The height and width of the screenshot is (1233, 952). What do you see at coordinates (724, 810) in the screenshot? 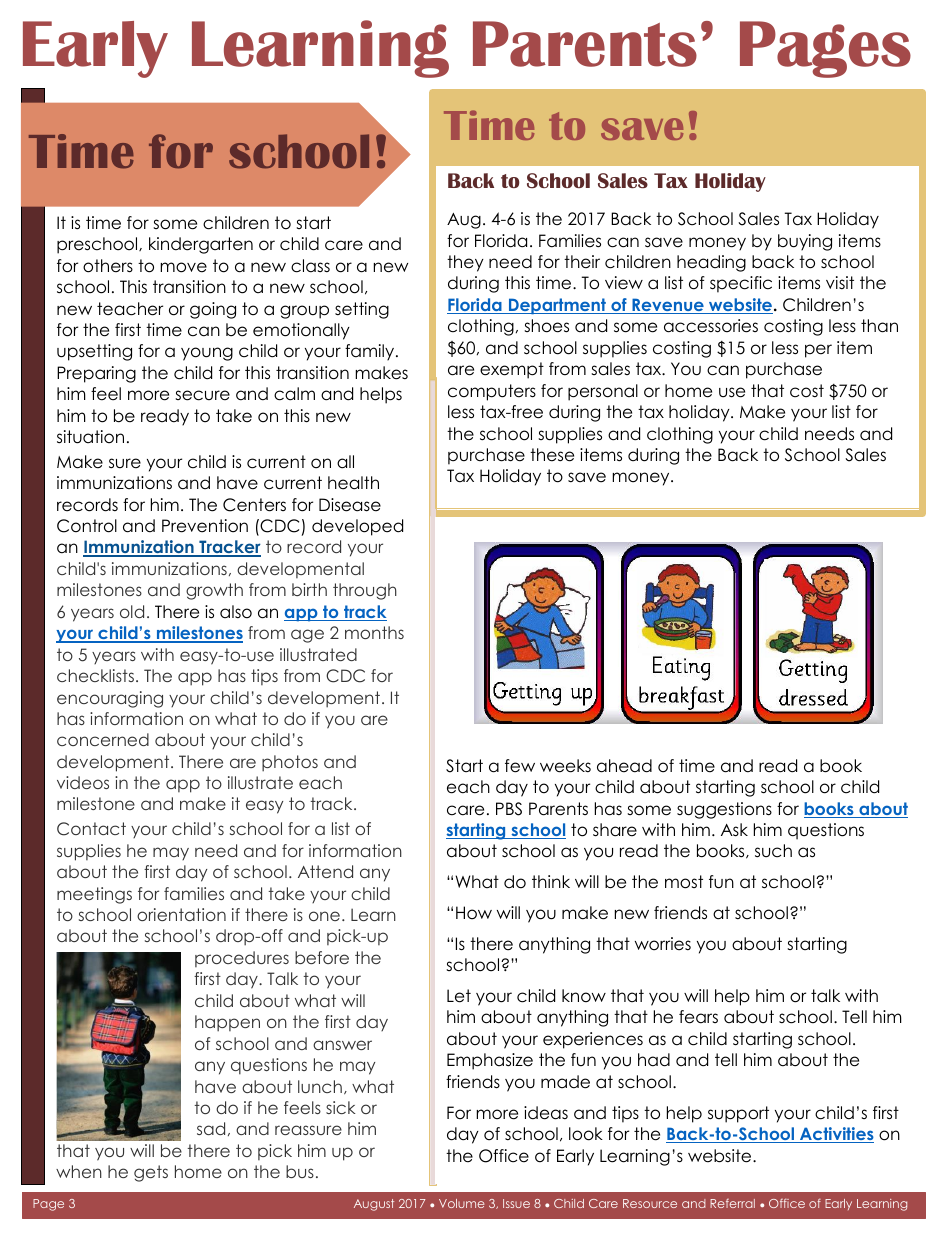
I see `suggestions` at bounding box center [724, 810].
